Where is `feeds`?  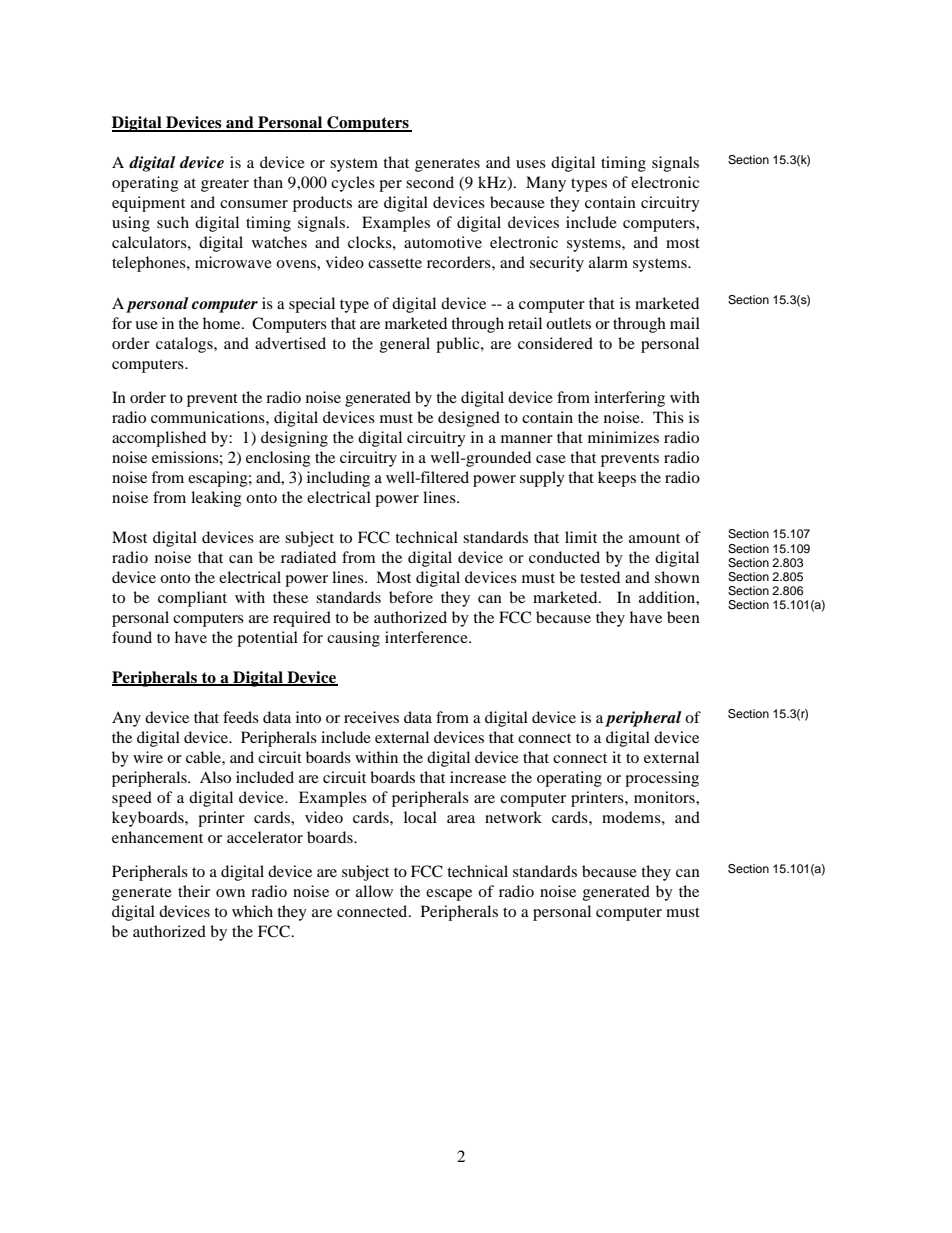
feeds is located at coordinates (241, 717).
